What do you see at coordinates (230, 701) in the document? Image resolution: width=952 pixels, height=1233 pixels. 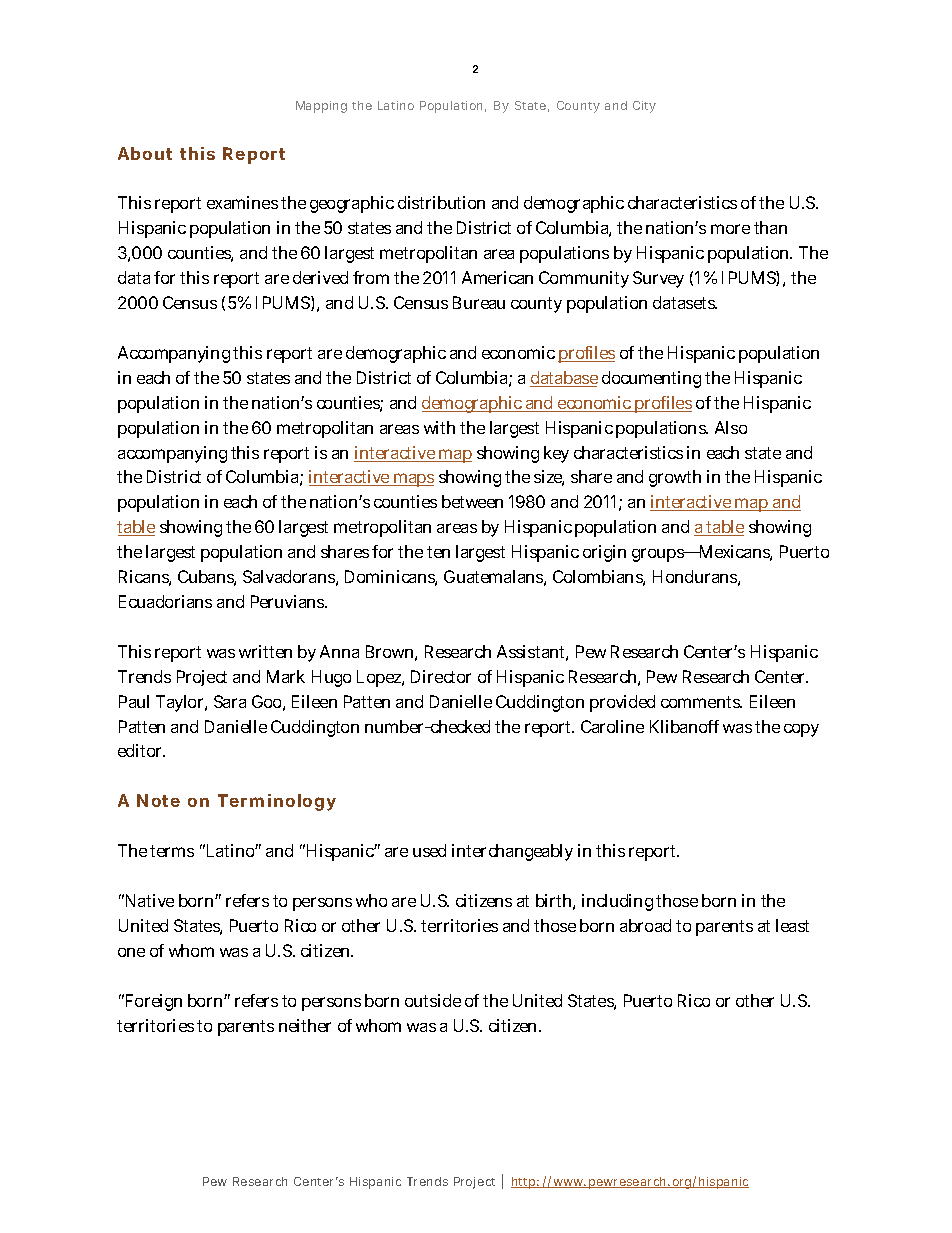 I see `Sara` at bounding box center [230, 701].
